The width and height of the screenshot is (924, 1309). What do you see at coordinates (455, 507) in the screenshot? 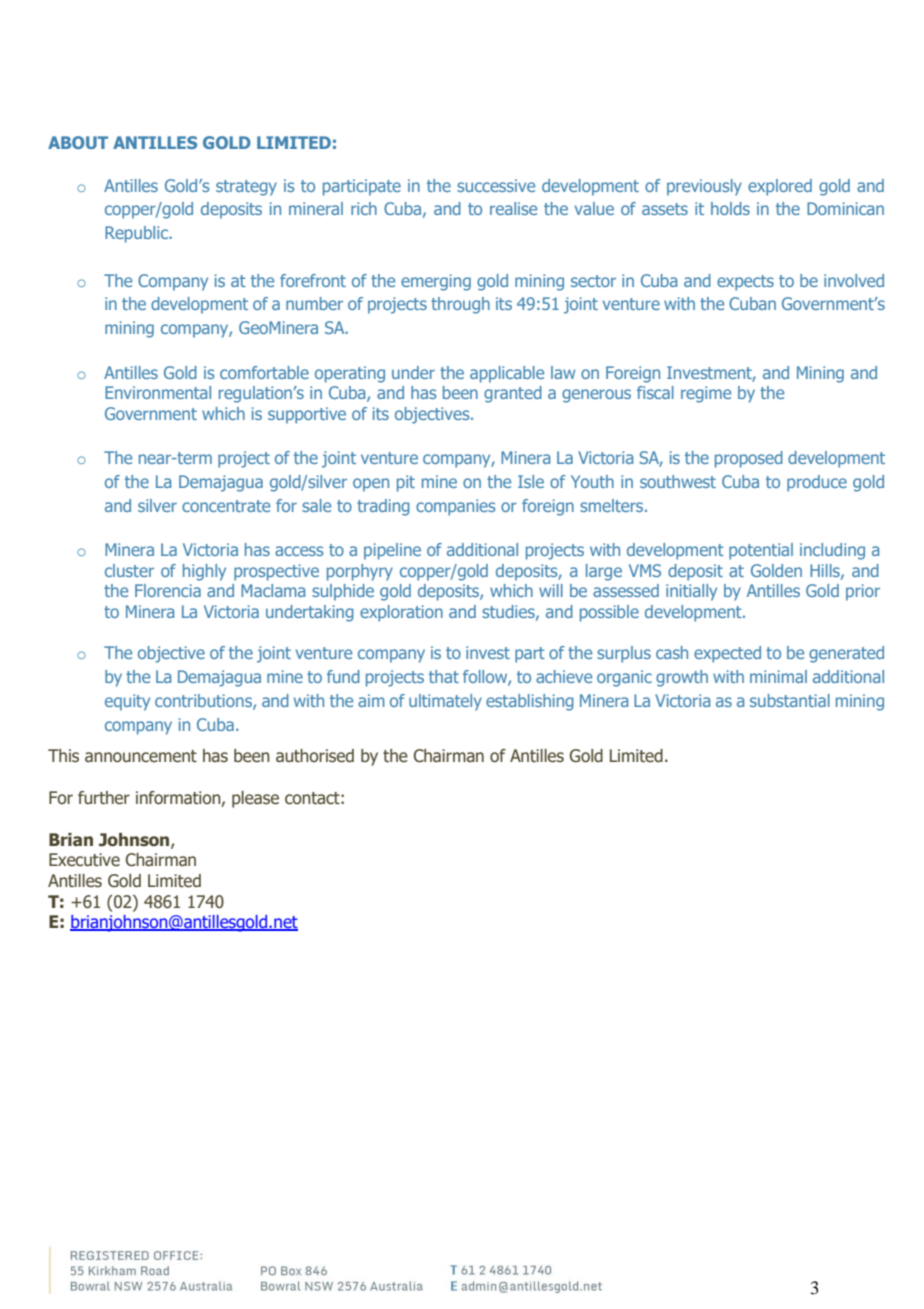
I see `companies` at bounding box center [455, 507].
